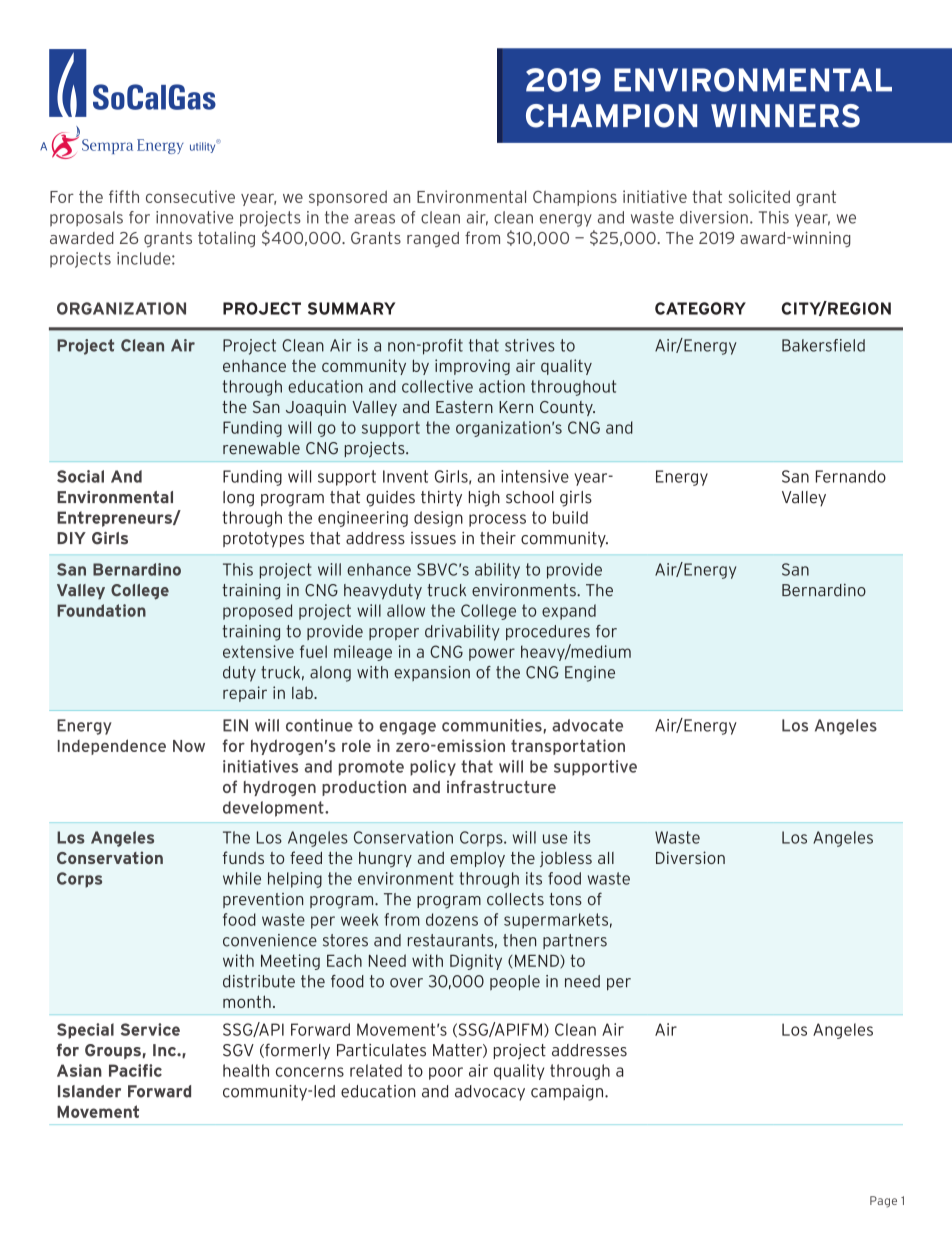 The height and width of the page is (1233, 952). I want to click on ranged, so click(433, 239).
